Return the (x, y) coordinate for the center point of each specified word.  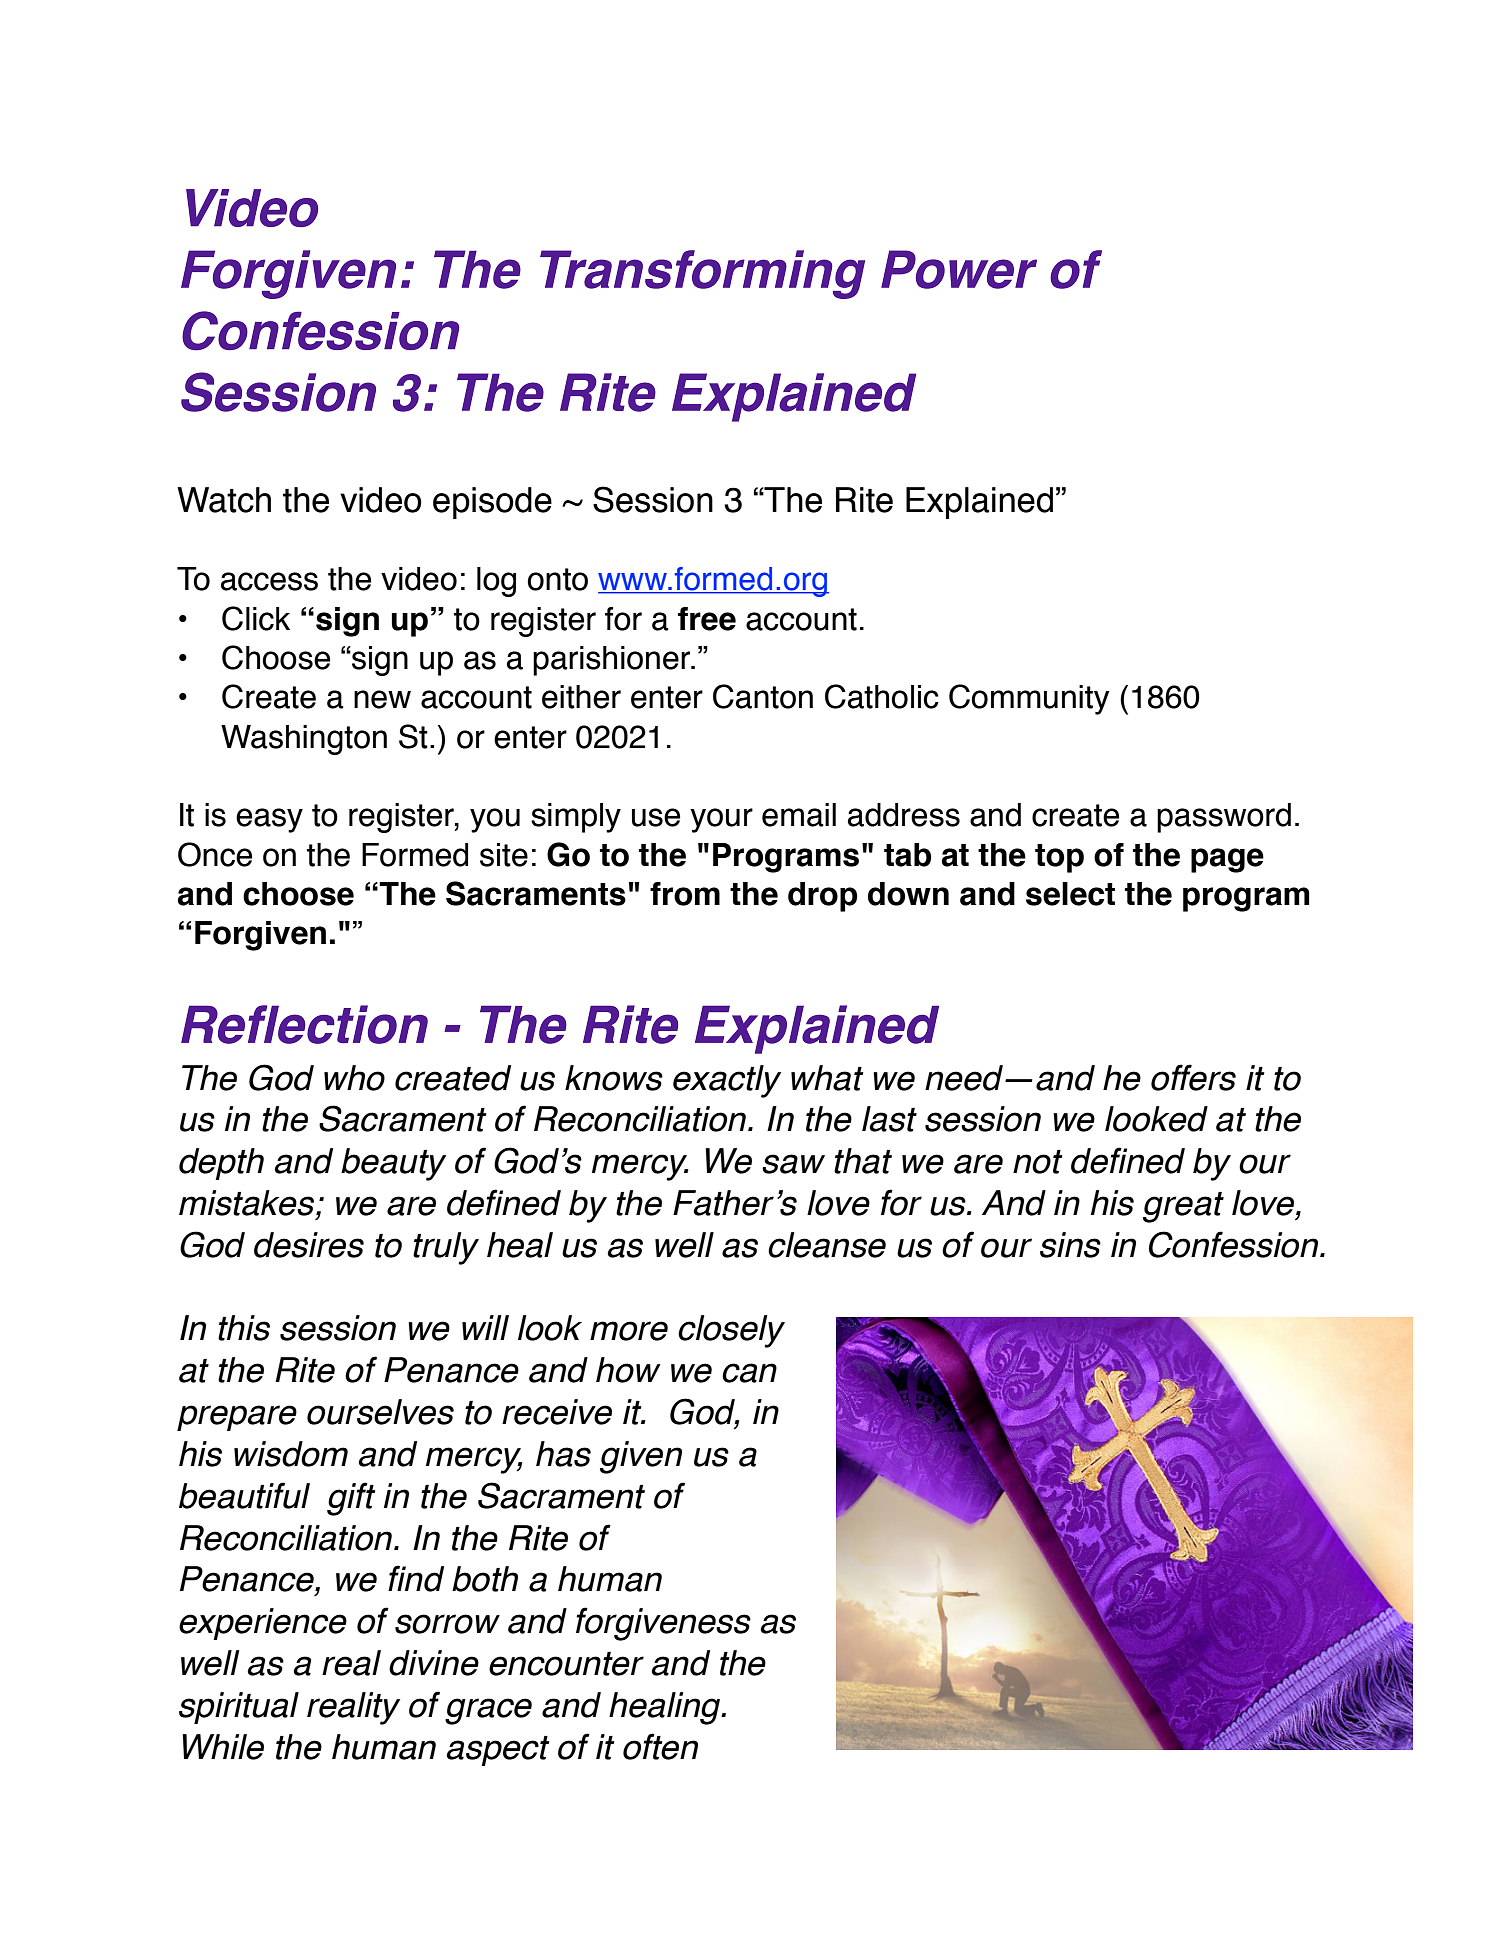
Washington (304, 740)
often (660, 1746)
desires (309, 1245)
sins (1070, 1245)
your (721, 820)
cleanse (827, 1245)
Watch (224, 500)
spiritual (239, 1708)
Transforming (702, 274)
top (1059, 858)
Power (959, 269)
